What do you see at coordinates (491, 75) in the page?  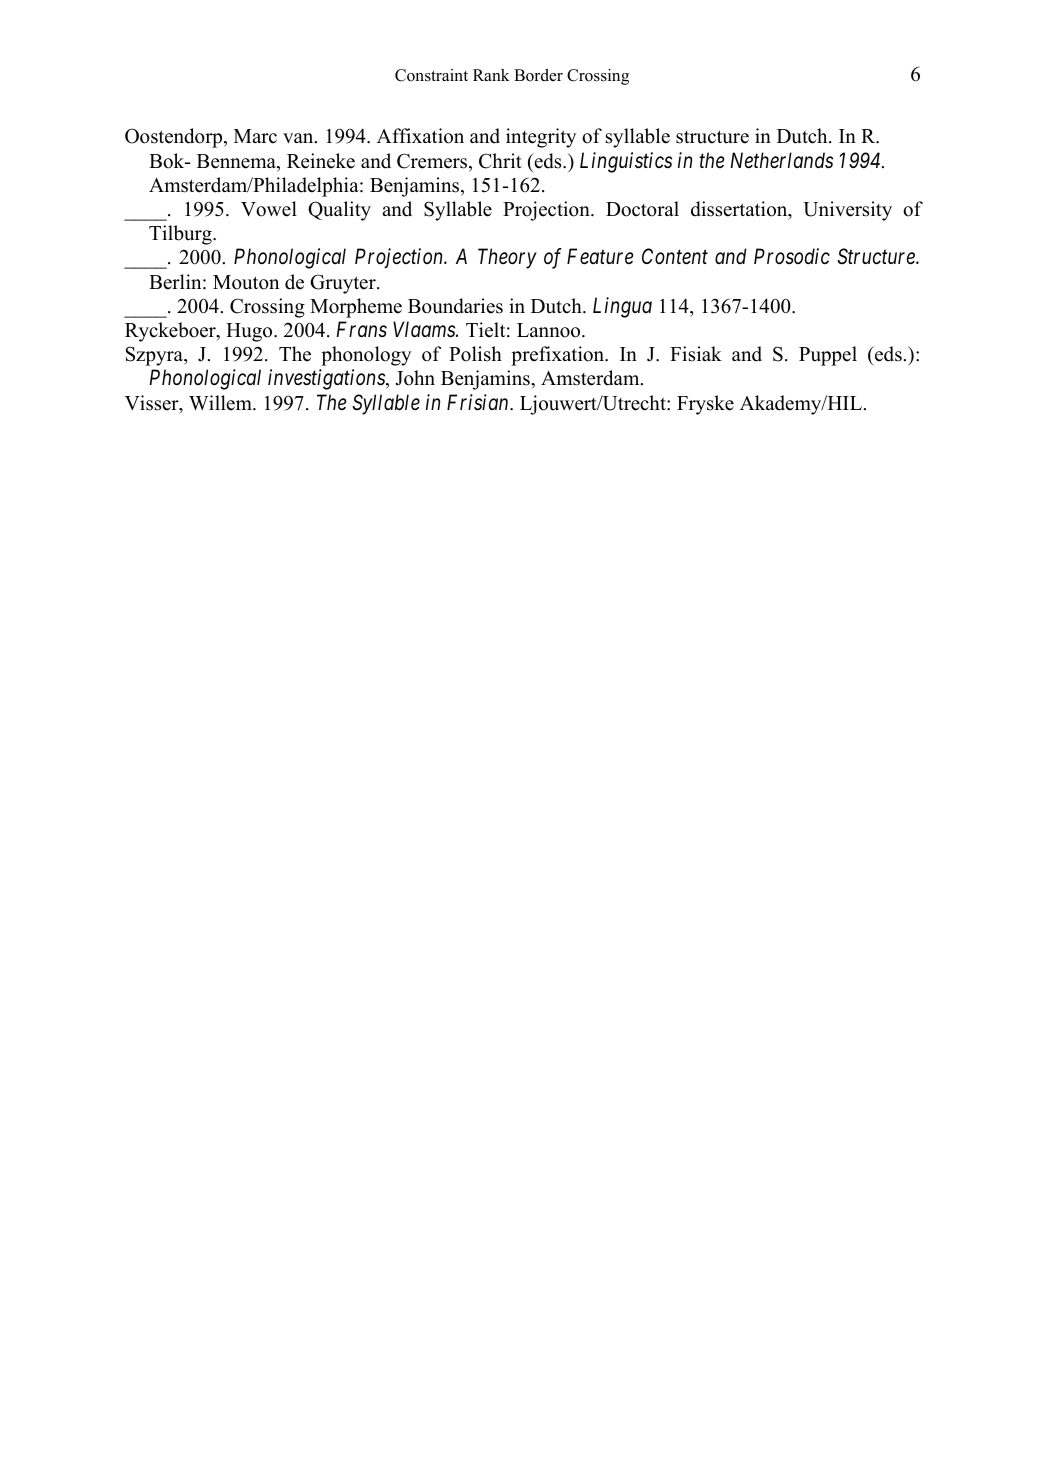 I see `Rank` at bounding box center [491, 75].
